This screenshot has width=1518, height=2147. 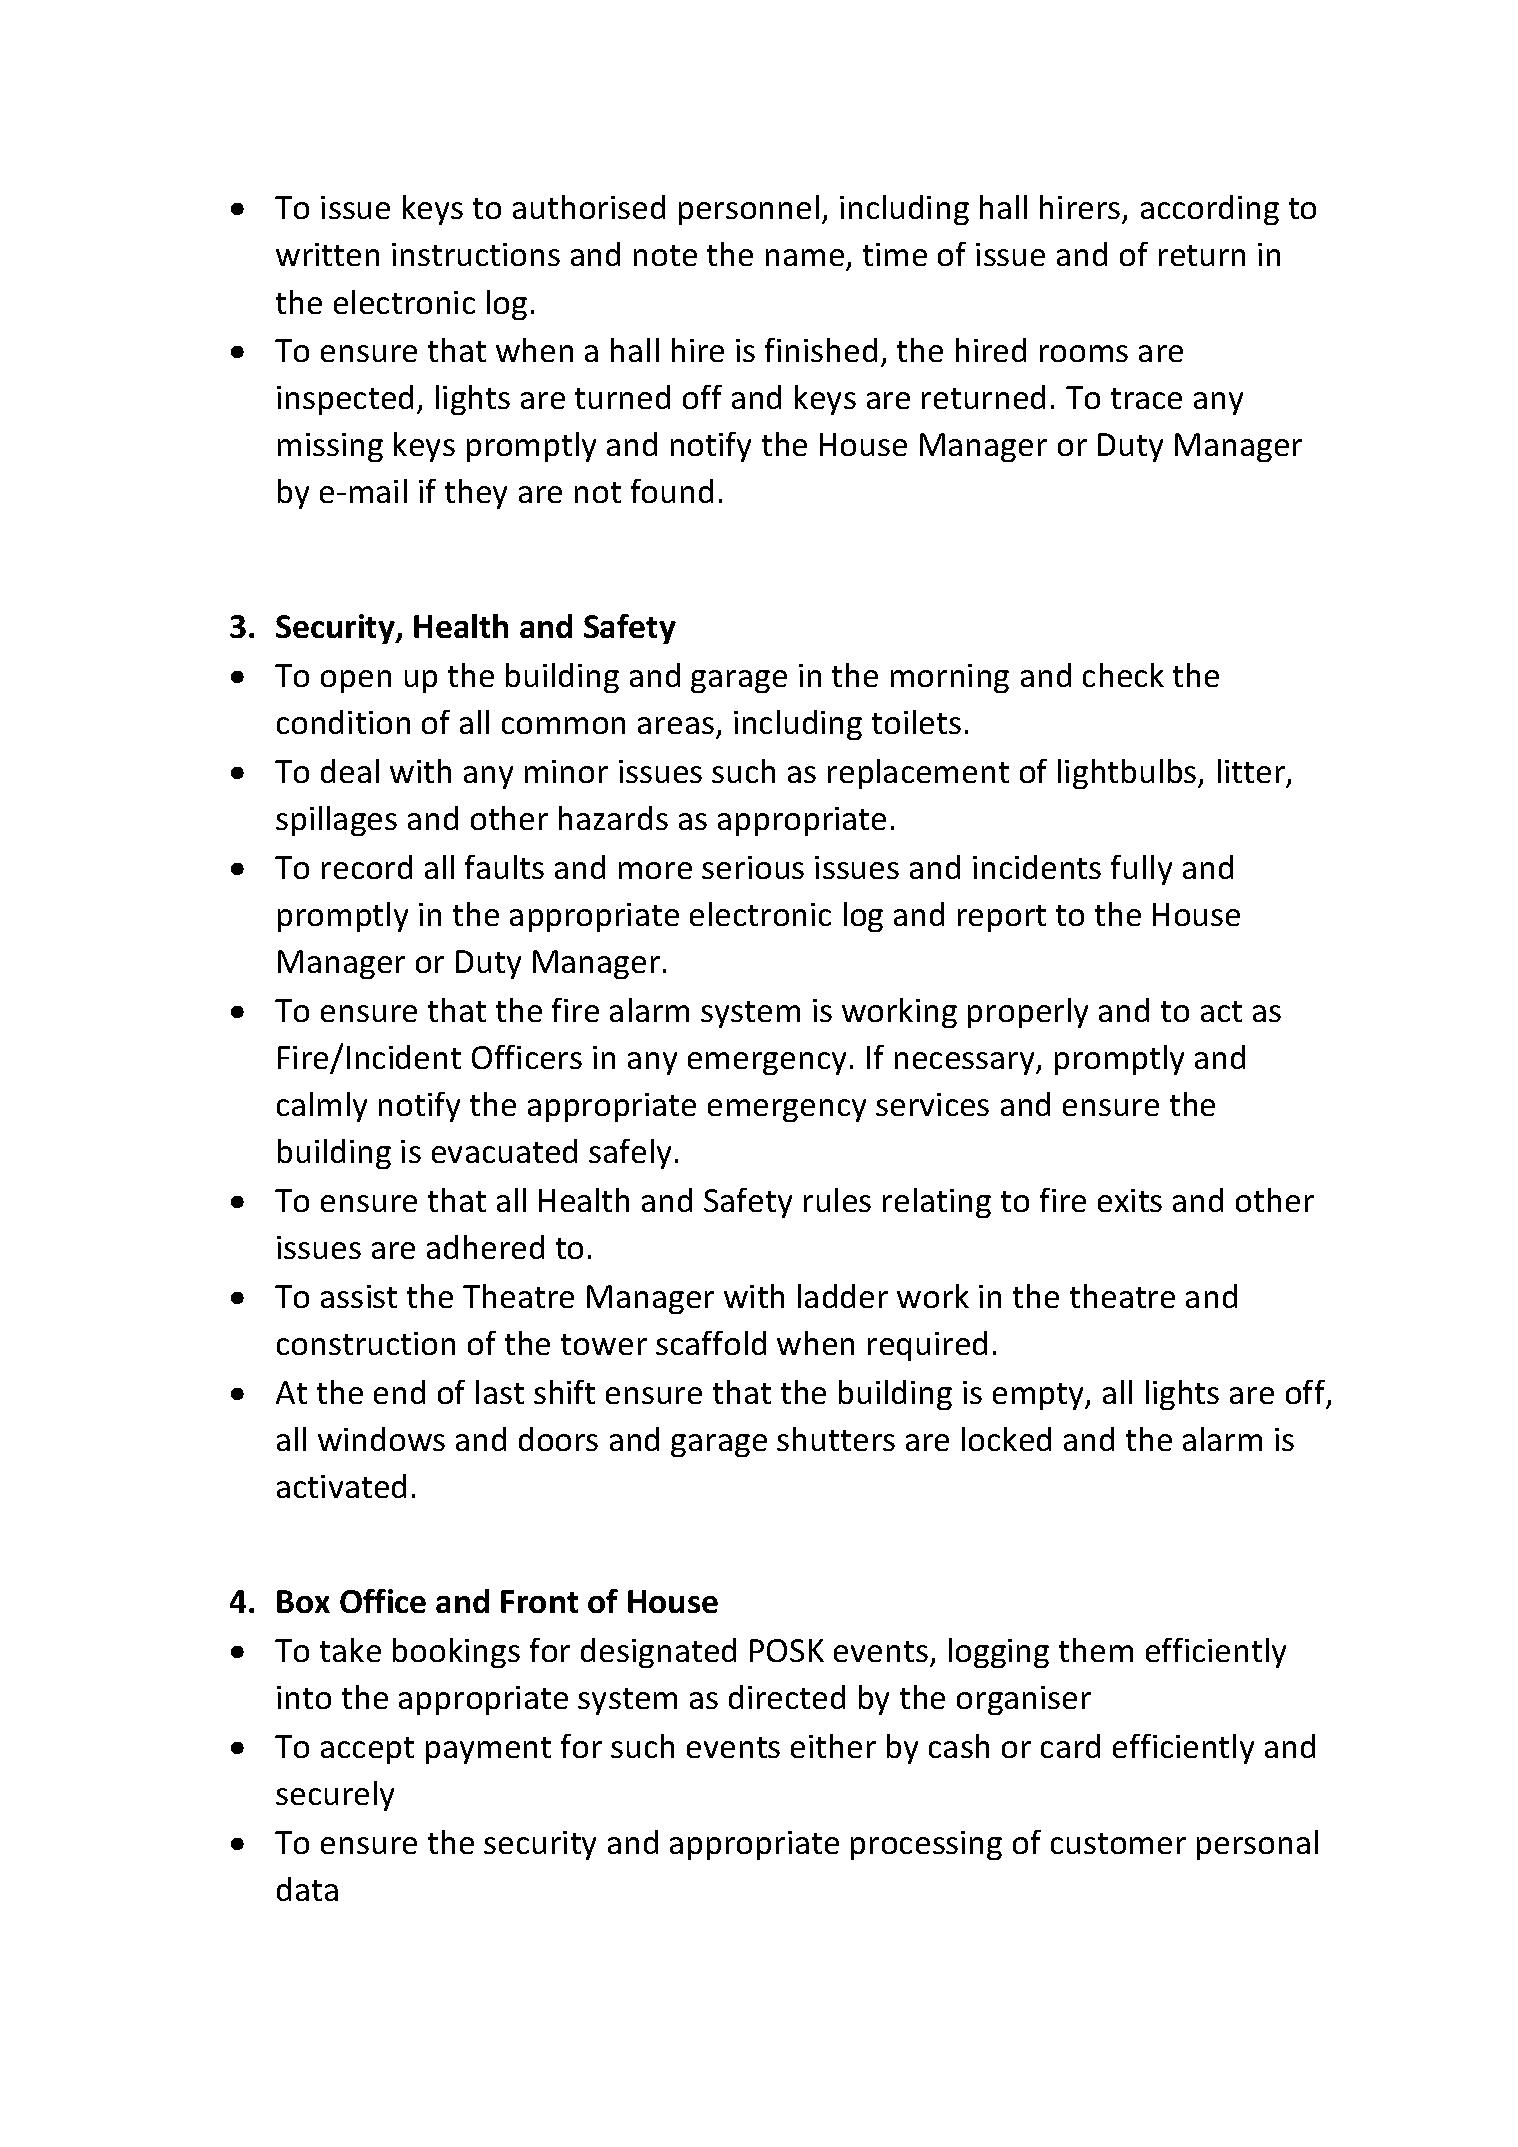 I want to click on securely, so click(x=335, y=1796).
